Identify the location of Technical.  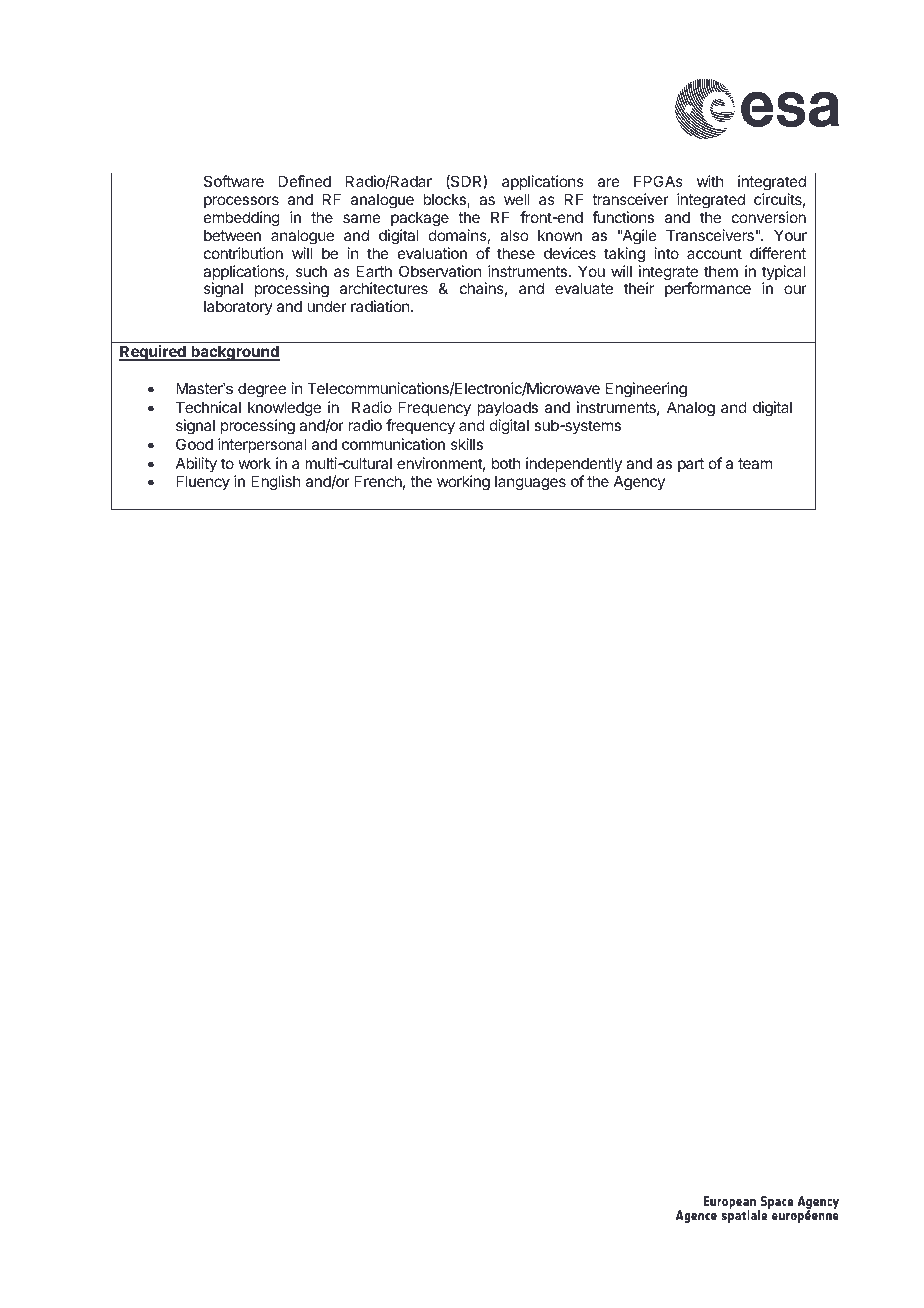
(208, 407).
